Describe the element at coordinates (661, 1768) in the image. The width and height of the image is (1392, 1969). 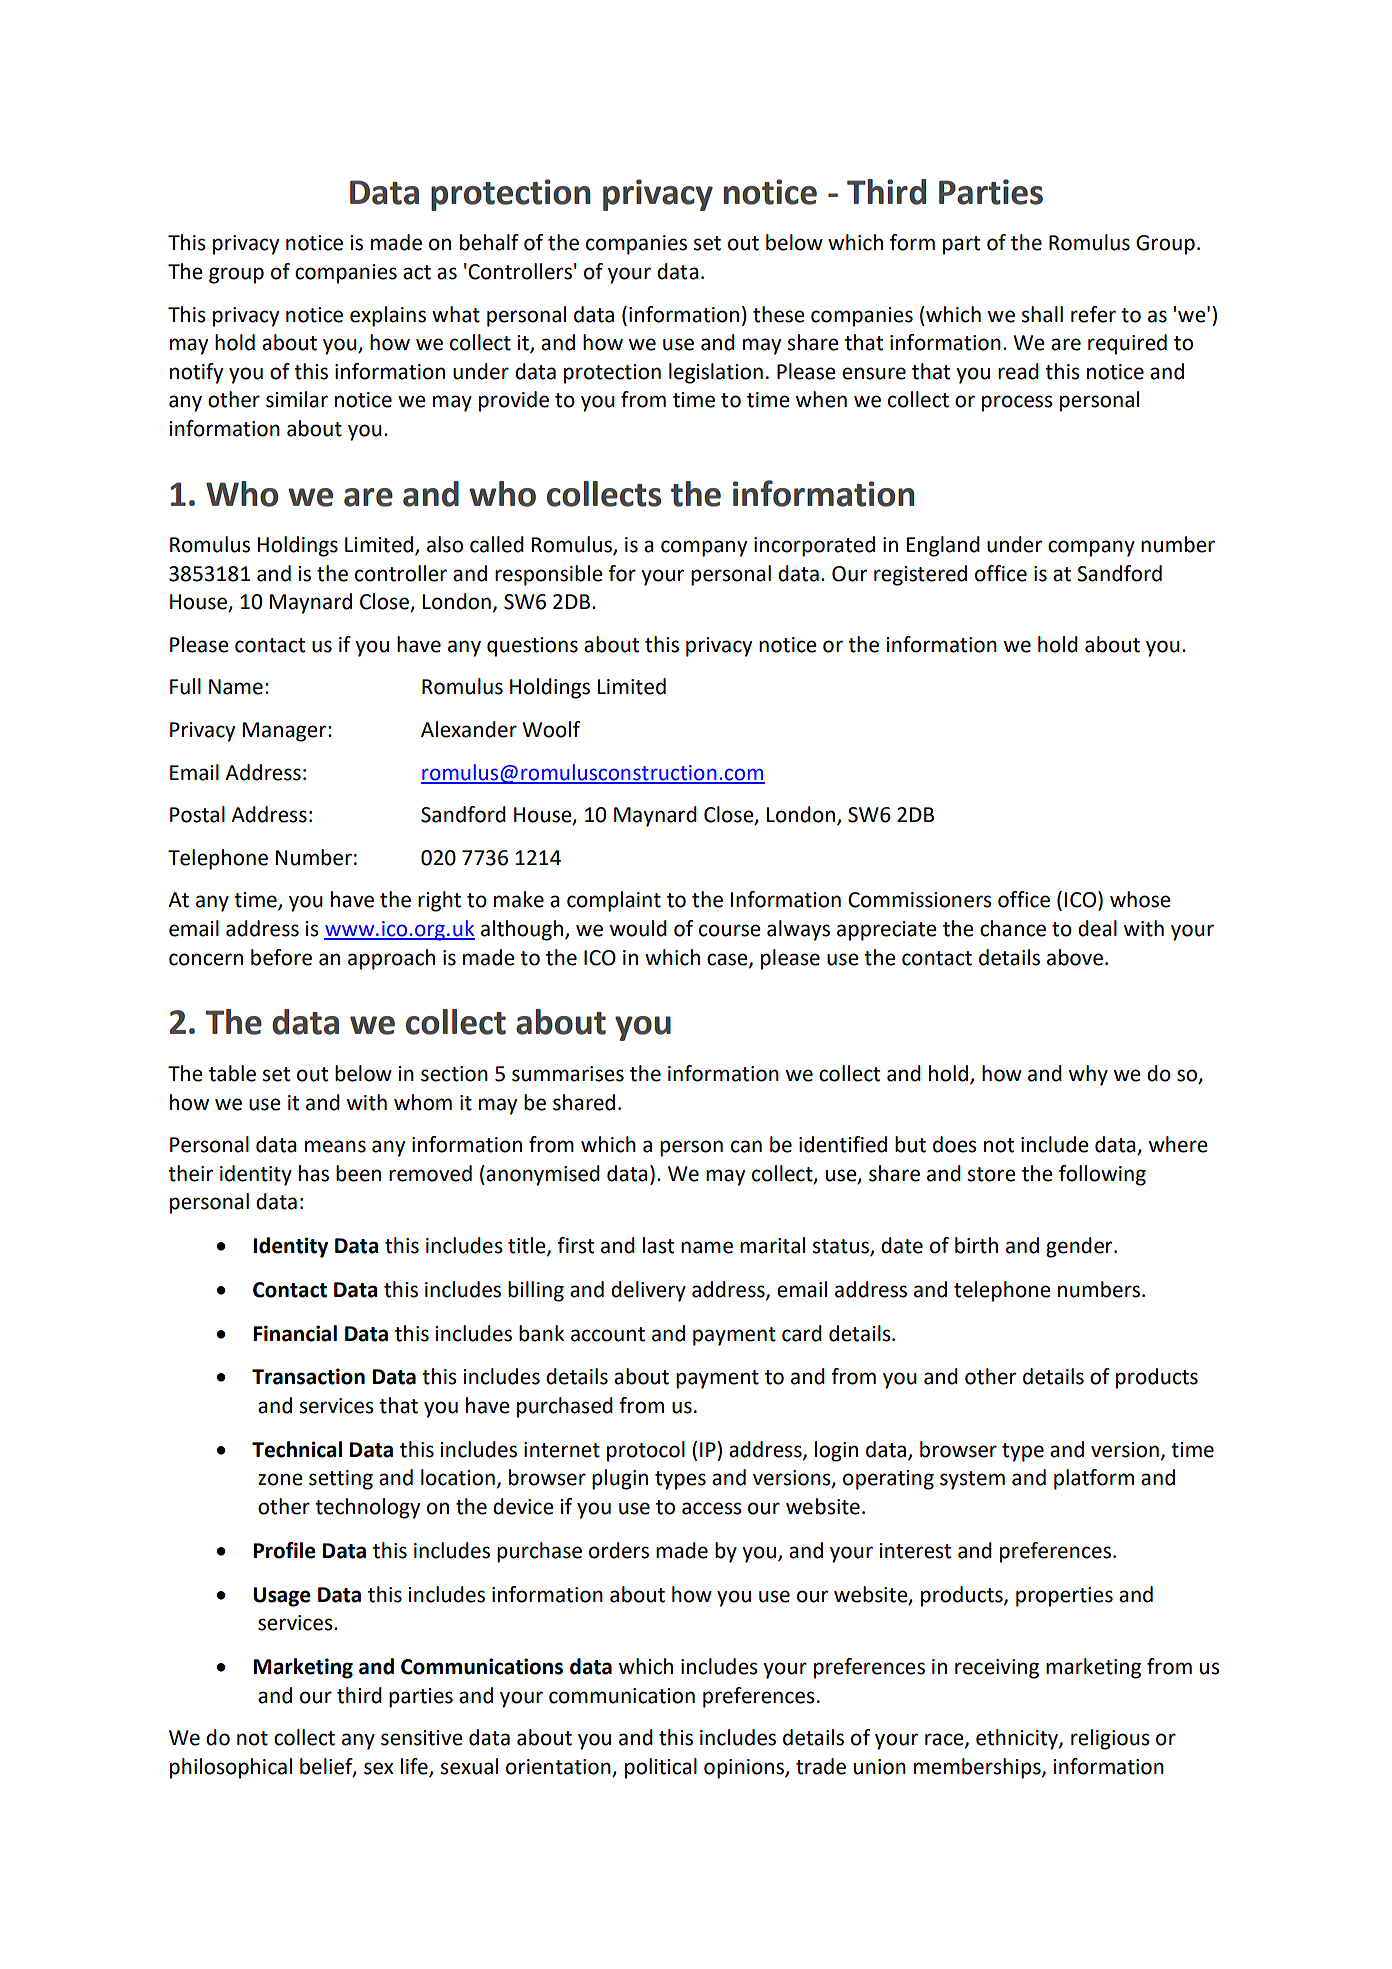
I see `political` at that location.
